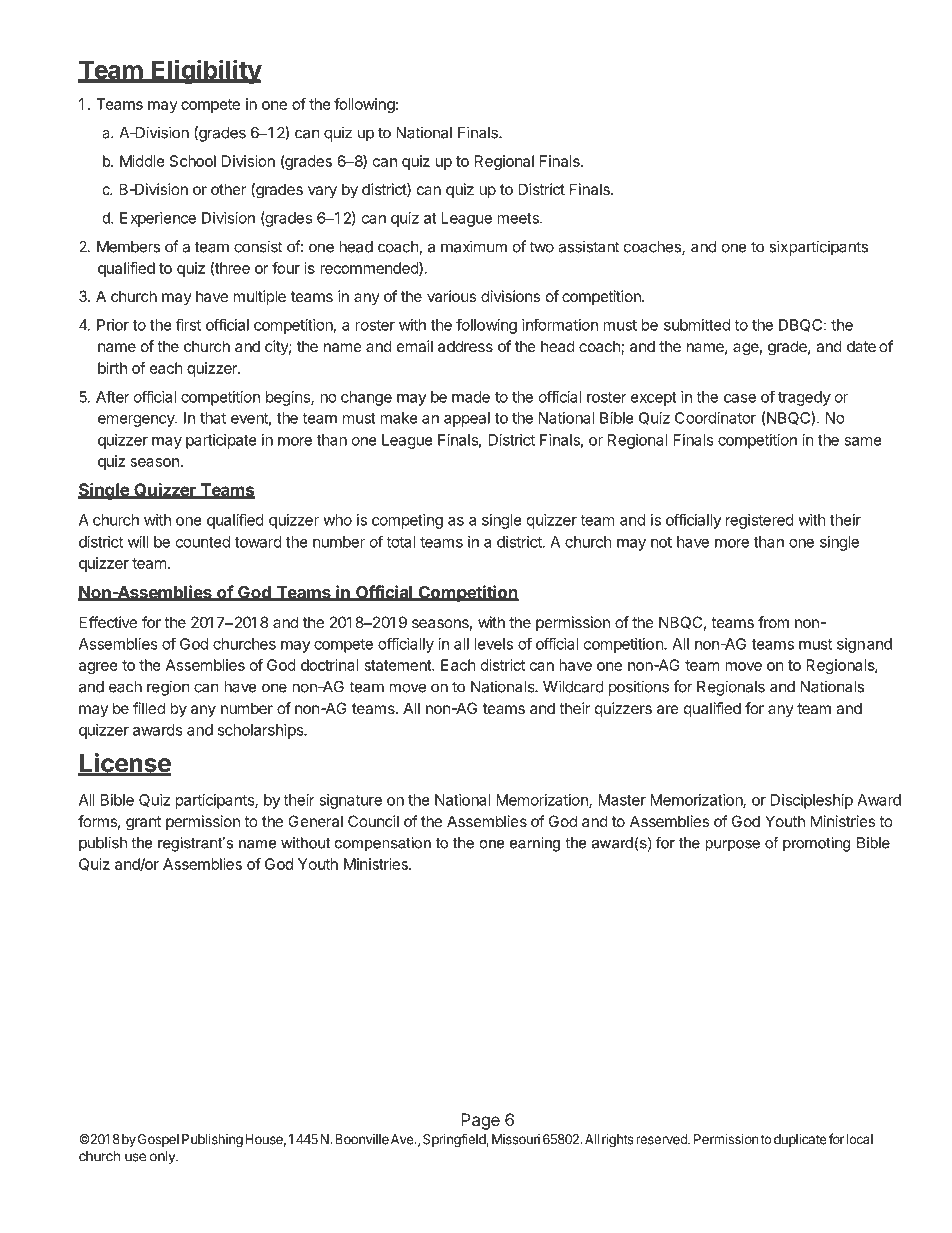 This screenshot has height=1233, width=952. What do you see at coordinates (322, 192) in the screenshot?
I see `vary` at bounding box center [322, 192].
